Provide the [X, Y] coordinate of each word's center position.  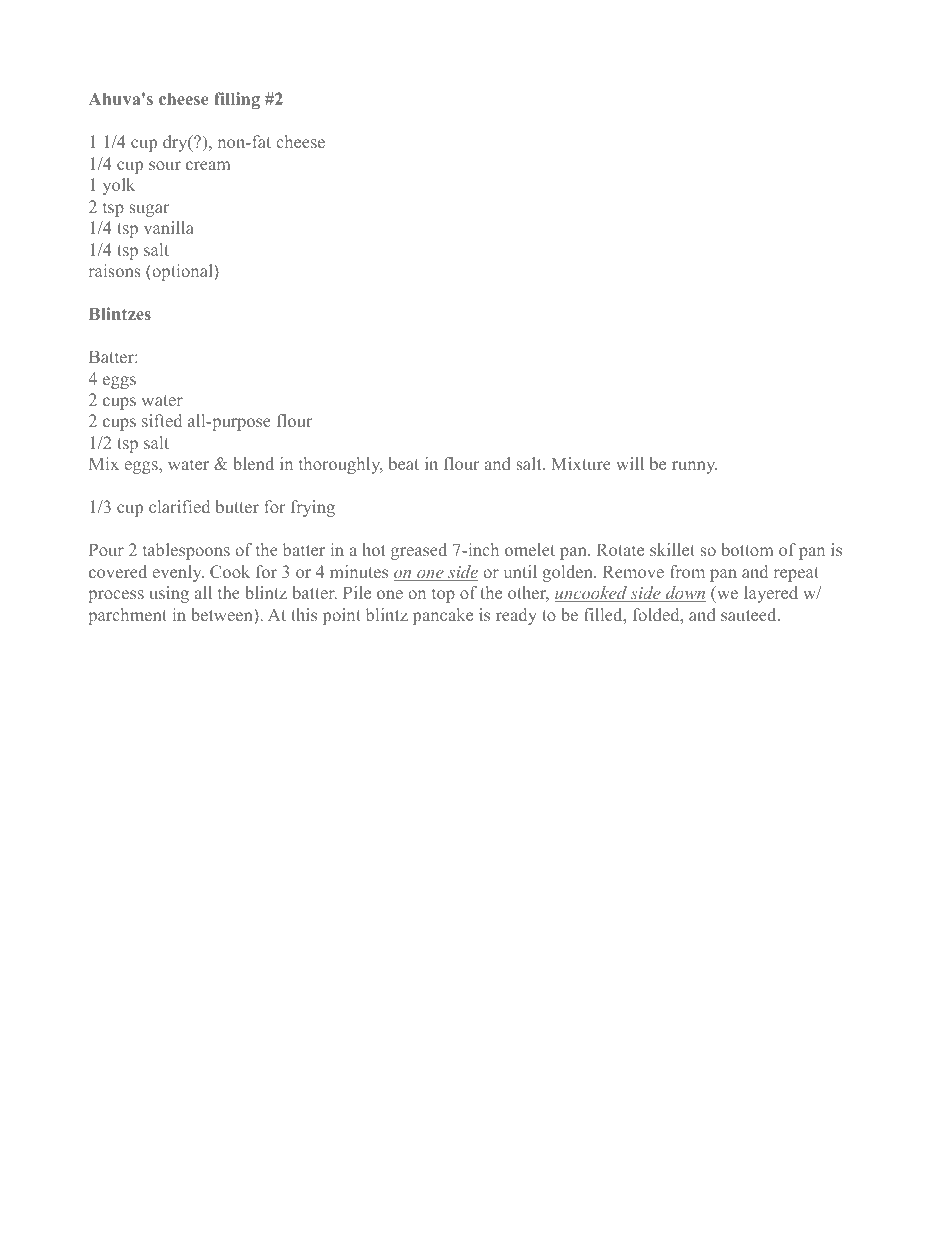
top [443, 596]
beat [404, 463]
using [169, 594]
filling [237, 100]
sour [165, 165]
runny [694, 467]
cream [208, 165]
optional [182, 272]
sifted [162, 420]
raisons [115, 270]
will [630, 463]
